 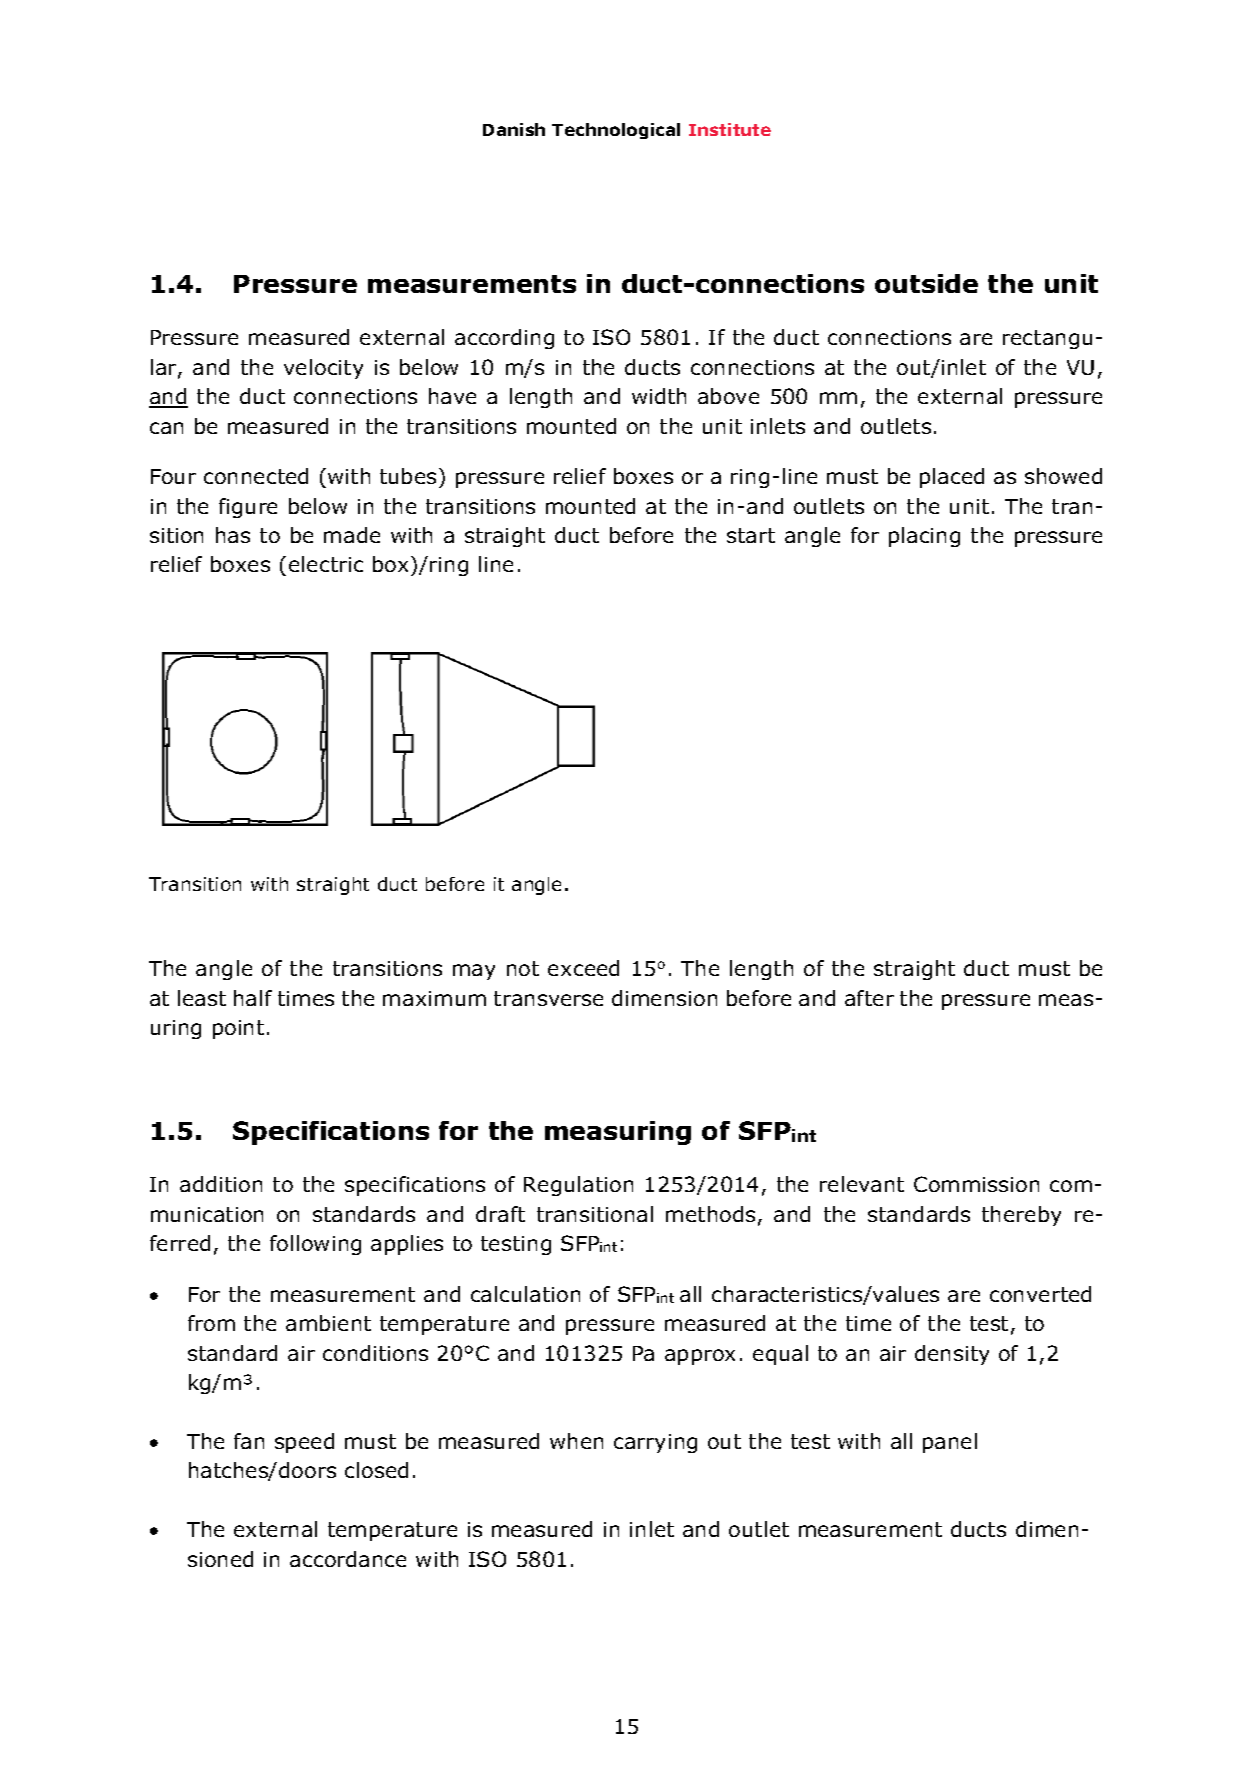 What do you see at coordinates (751, 535) in the page?
I see `start` at bounding box center [751, 535].
